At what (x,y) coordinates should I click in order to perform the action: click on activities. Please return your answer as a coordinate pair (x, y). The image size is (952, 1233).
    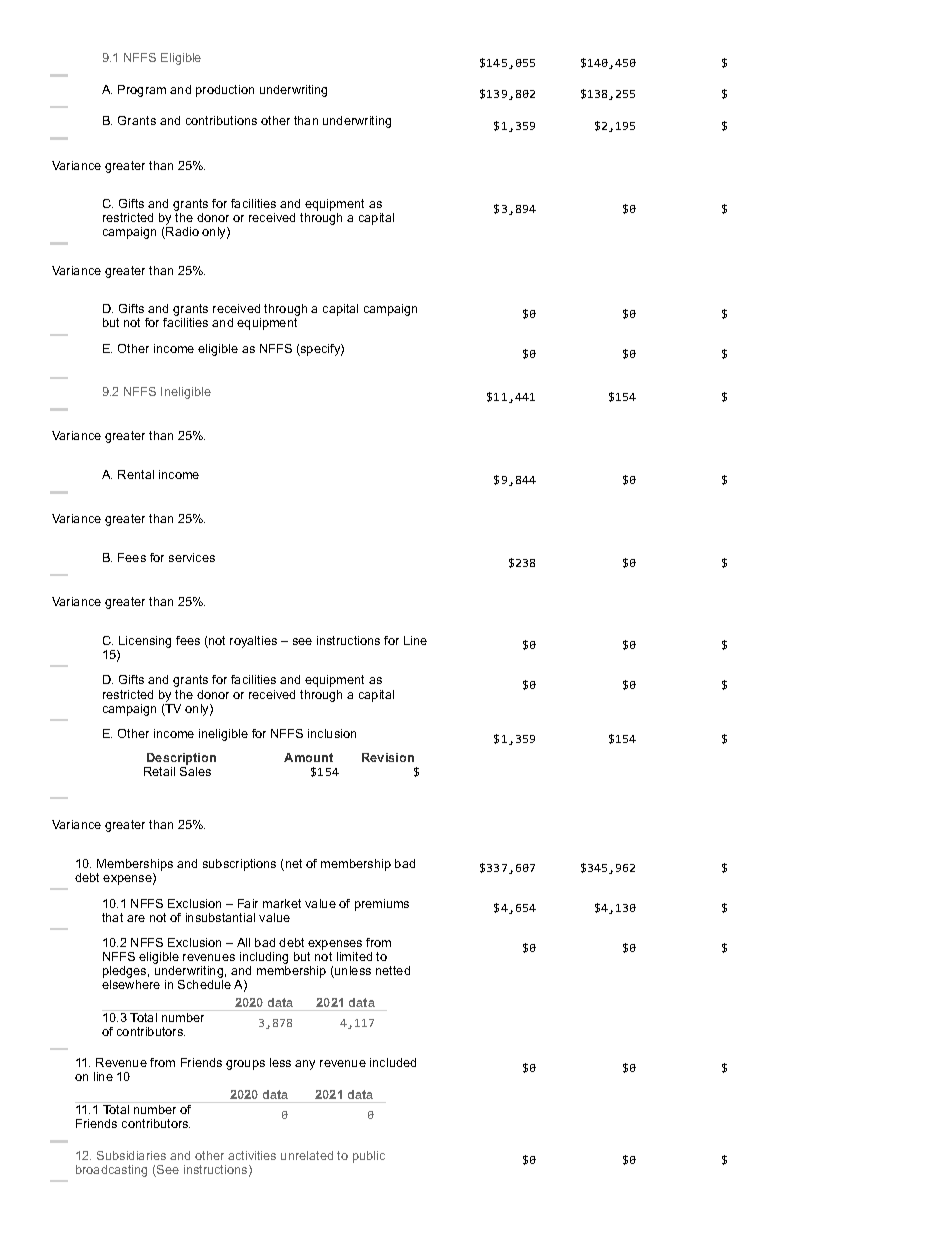
    Looking at the image, I should click on (252, 1155).
